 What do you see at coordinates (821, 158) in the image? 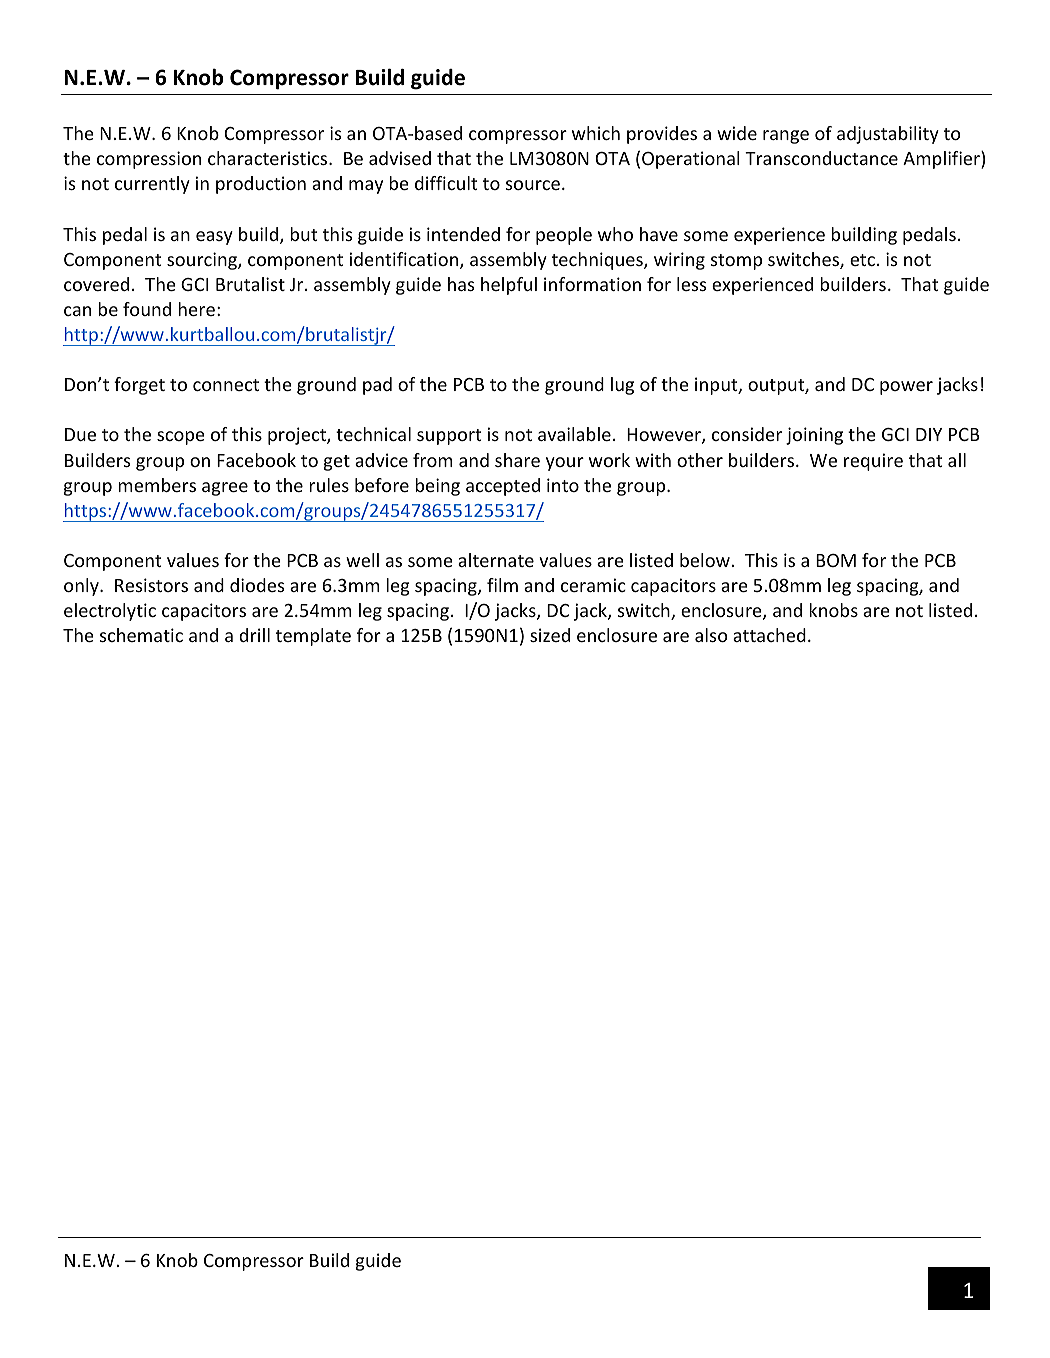
I see `Transconductance` at bounding box center [821, 158].
